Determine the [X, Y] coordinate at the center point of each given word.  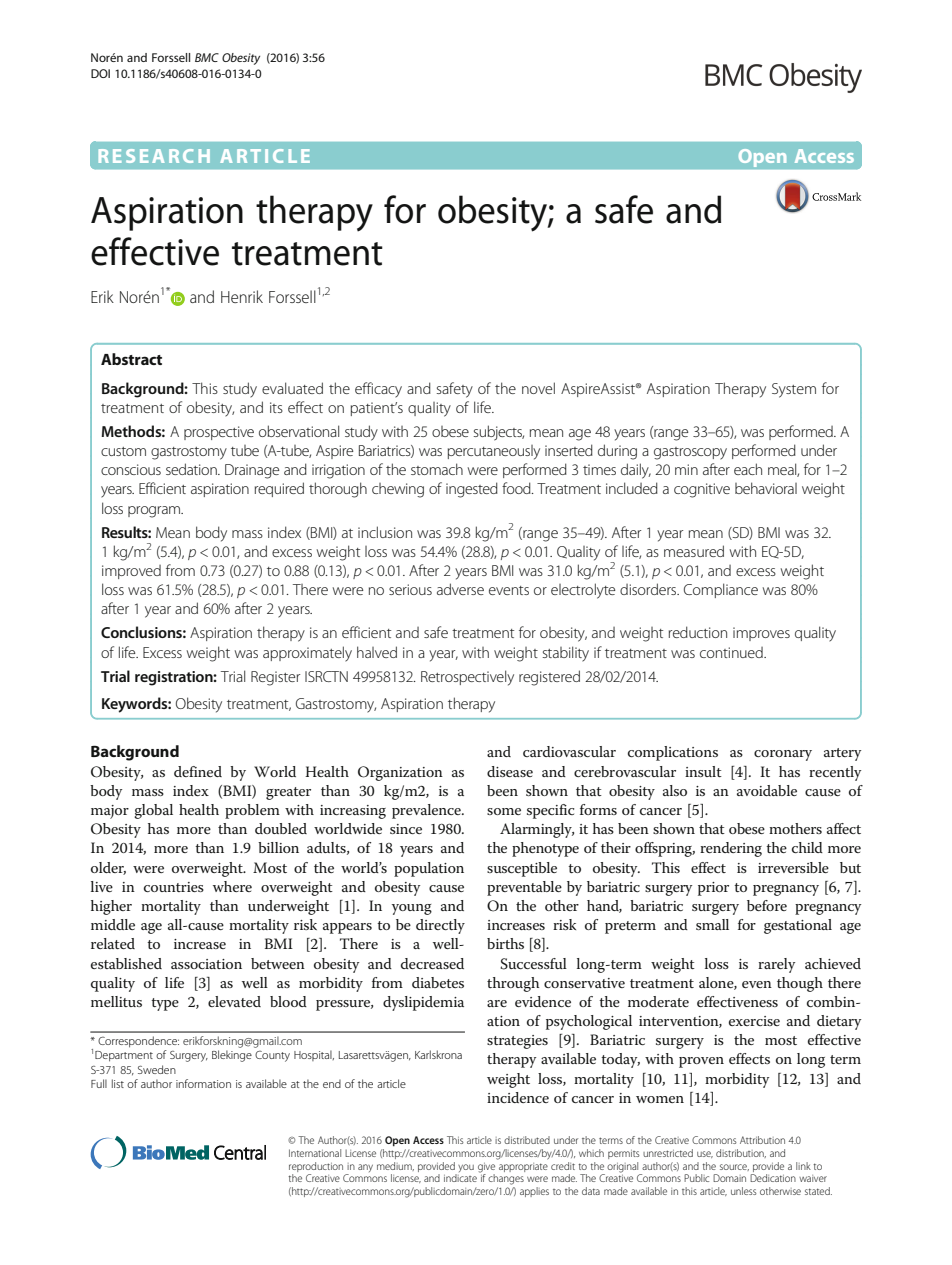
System [794, 390]
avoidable [767, 790]
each [748, 469]
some [504, 811]
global [153, 811]
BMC [207, 57]
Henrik [242, 296]
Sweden [157, 1069]
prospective [219, 433]
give [486, 1168]
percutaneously [494, 452]
